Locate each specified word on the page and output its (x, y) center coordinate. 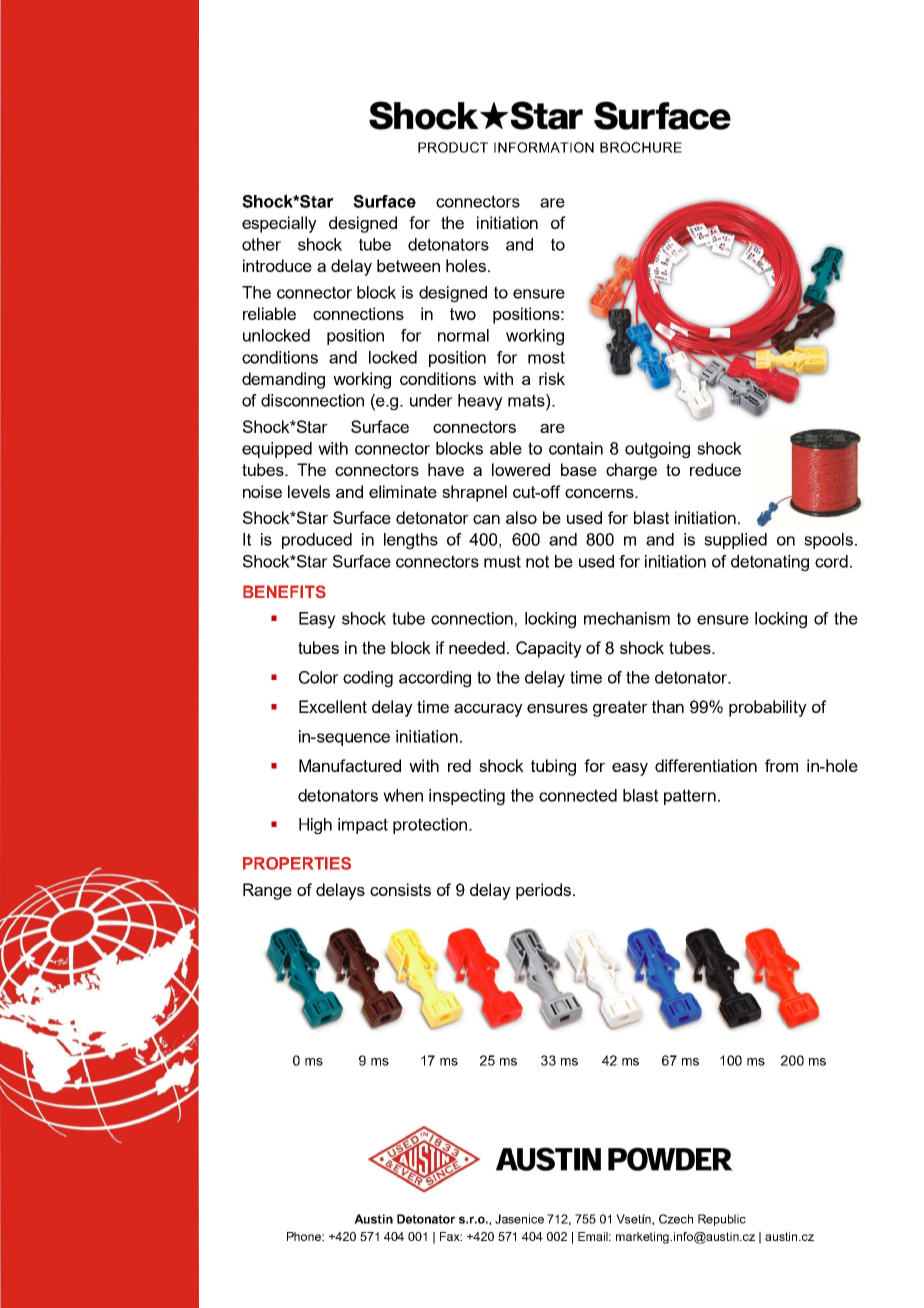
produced (317, 541)
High (315, 826)
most (546, 357)
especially (279, 224)
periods (543, 891)
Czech (676, 1219)
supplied (735, 541)
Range (267, 891)
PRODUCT (453, 147)
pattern (690, 797)
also (521, 517)
